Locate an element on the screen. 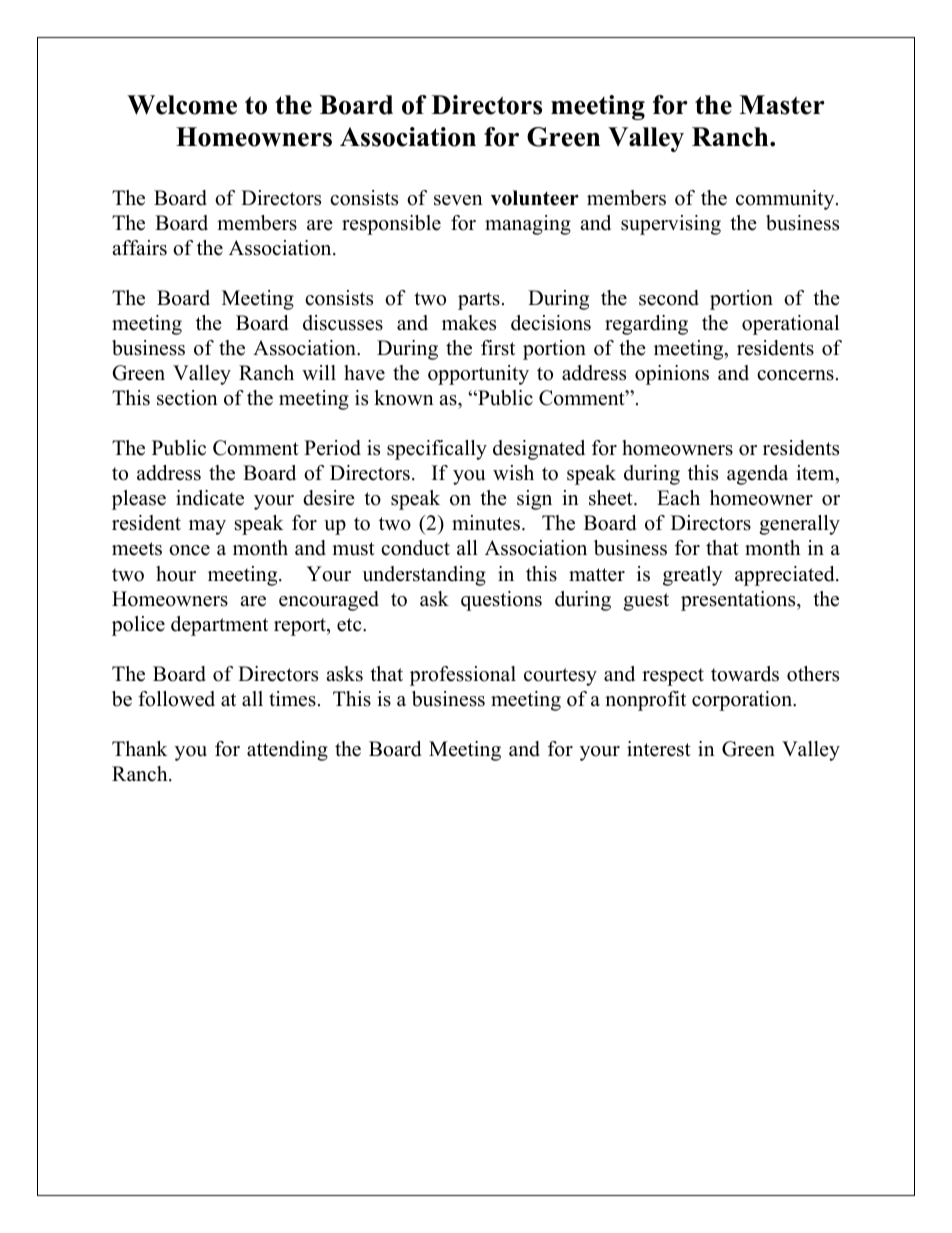 This screenshot has width=952, height=1233. seven is located at coordinates (458, 200).
